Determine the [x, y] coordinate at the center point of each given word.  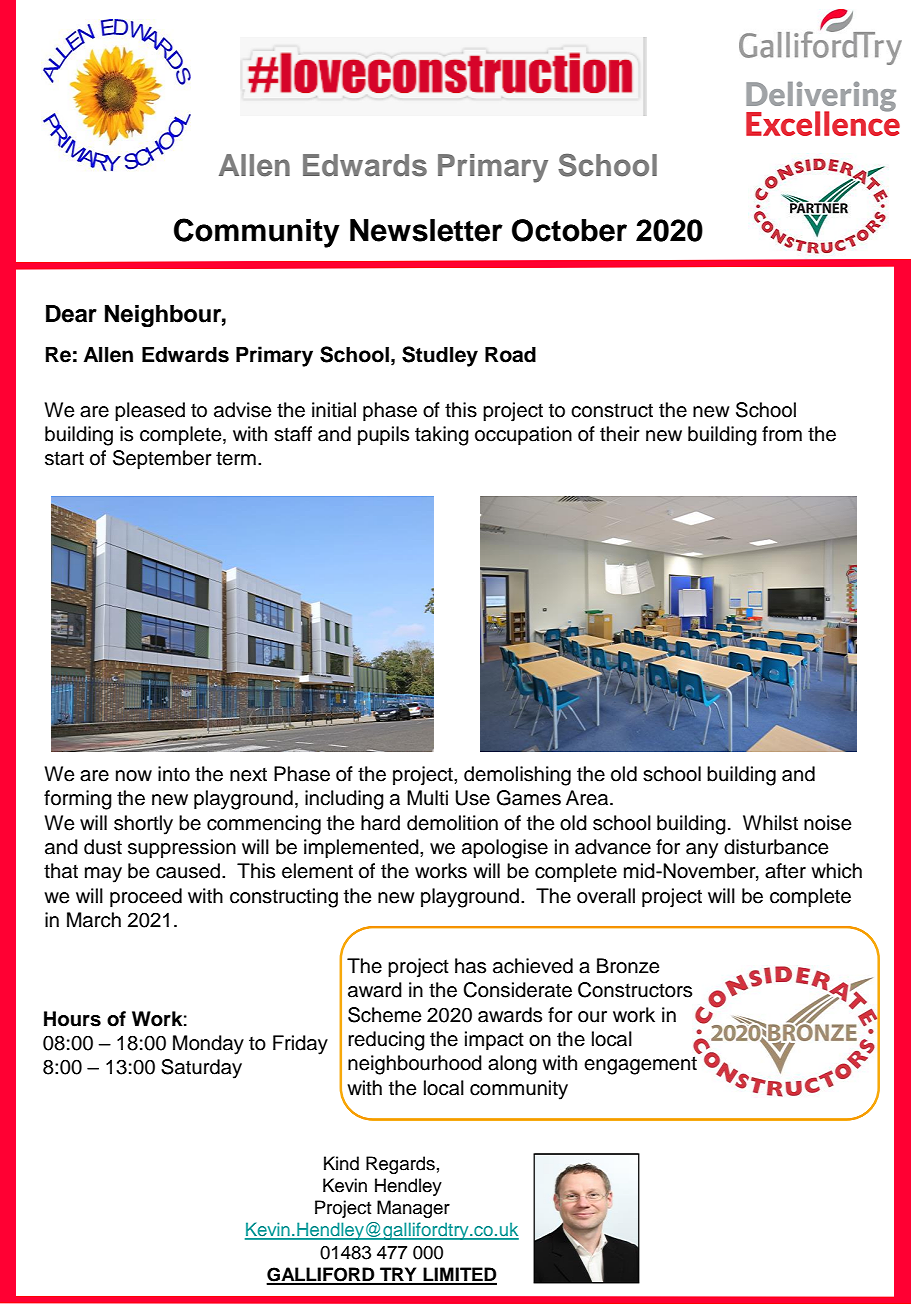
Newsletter [426, 230]
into [174, 774]
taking [442, 436]
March [94, 920]
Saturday [201, 1069]
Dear [71, 314]
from [782, 434]
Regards [400, 1165]
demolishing [517, 776]
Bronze [628, 966]
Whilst [770, 823]
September [162, 460]
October [569, 230]
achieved [533, 966]
